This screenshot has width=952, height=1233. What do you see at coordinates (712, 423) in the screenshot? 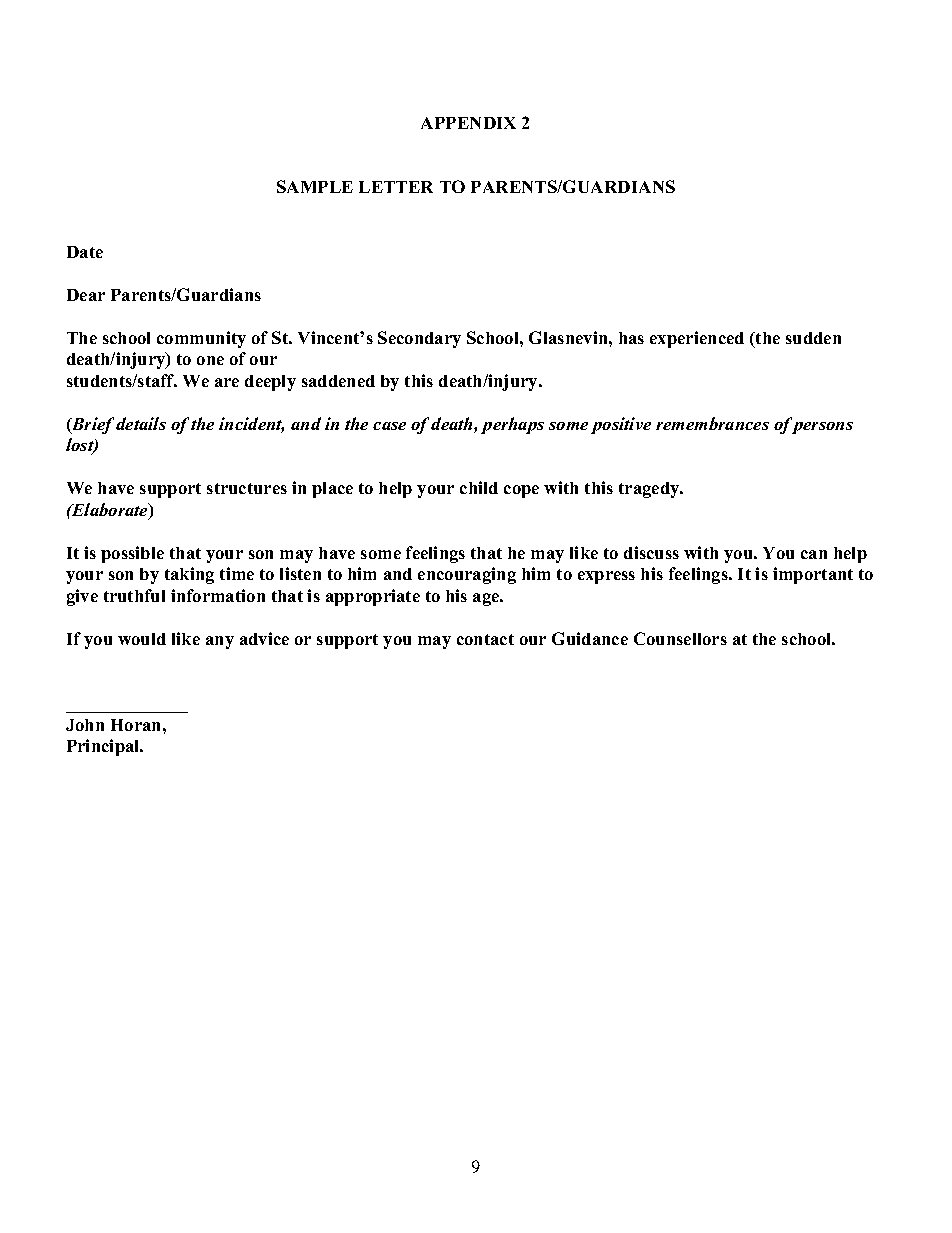
I see `remembrances` at bounding box center [712, 423].
